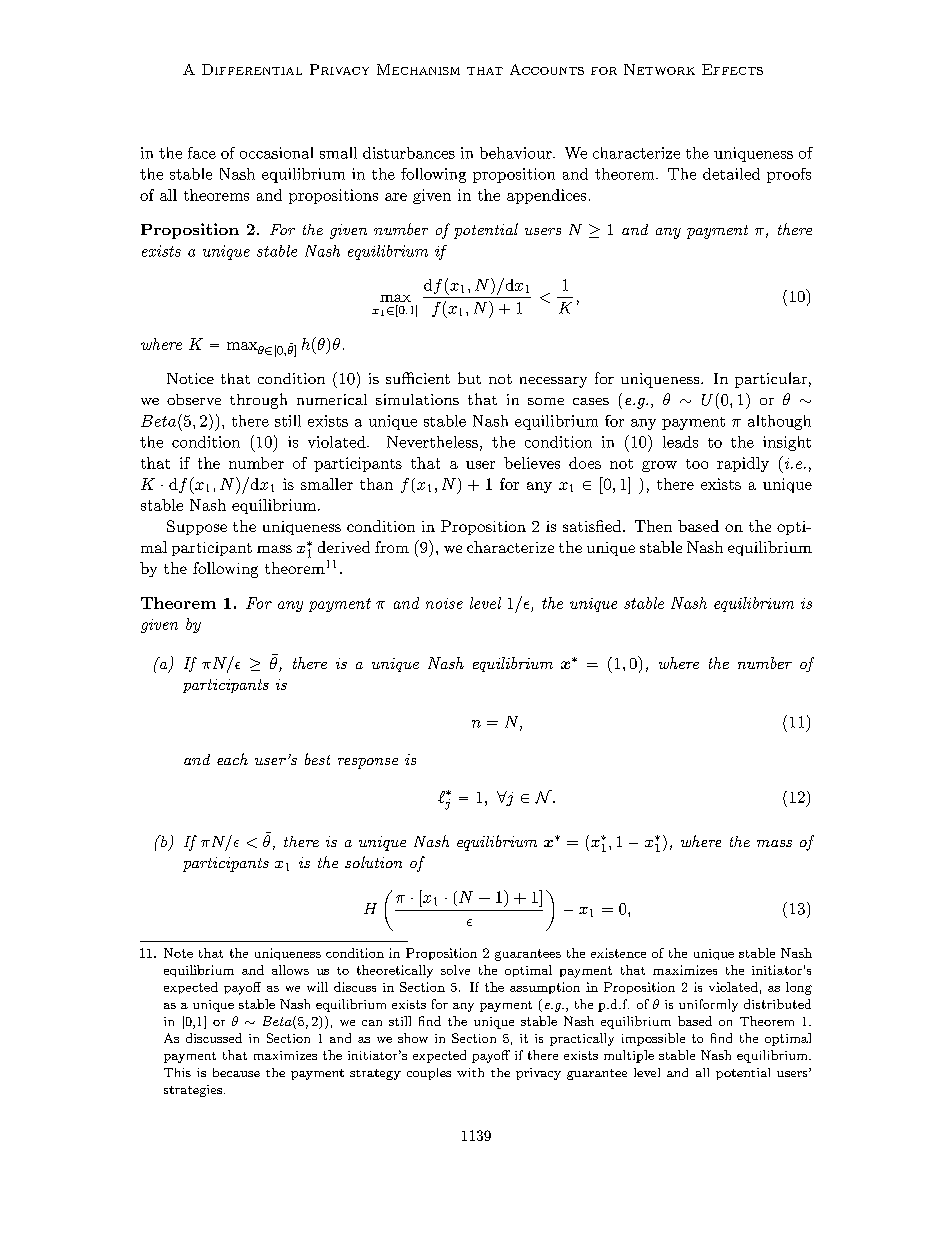 The height and width of the screenshot is (1233, 952). Describe the element at coordinates (344, 547) in the screenshot. I see `derived` at that location.
